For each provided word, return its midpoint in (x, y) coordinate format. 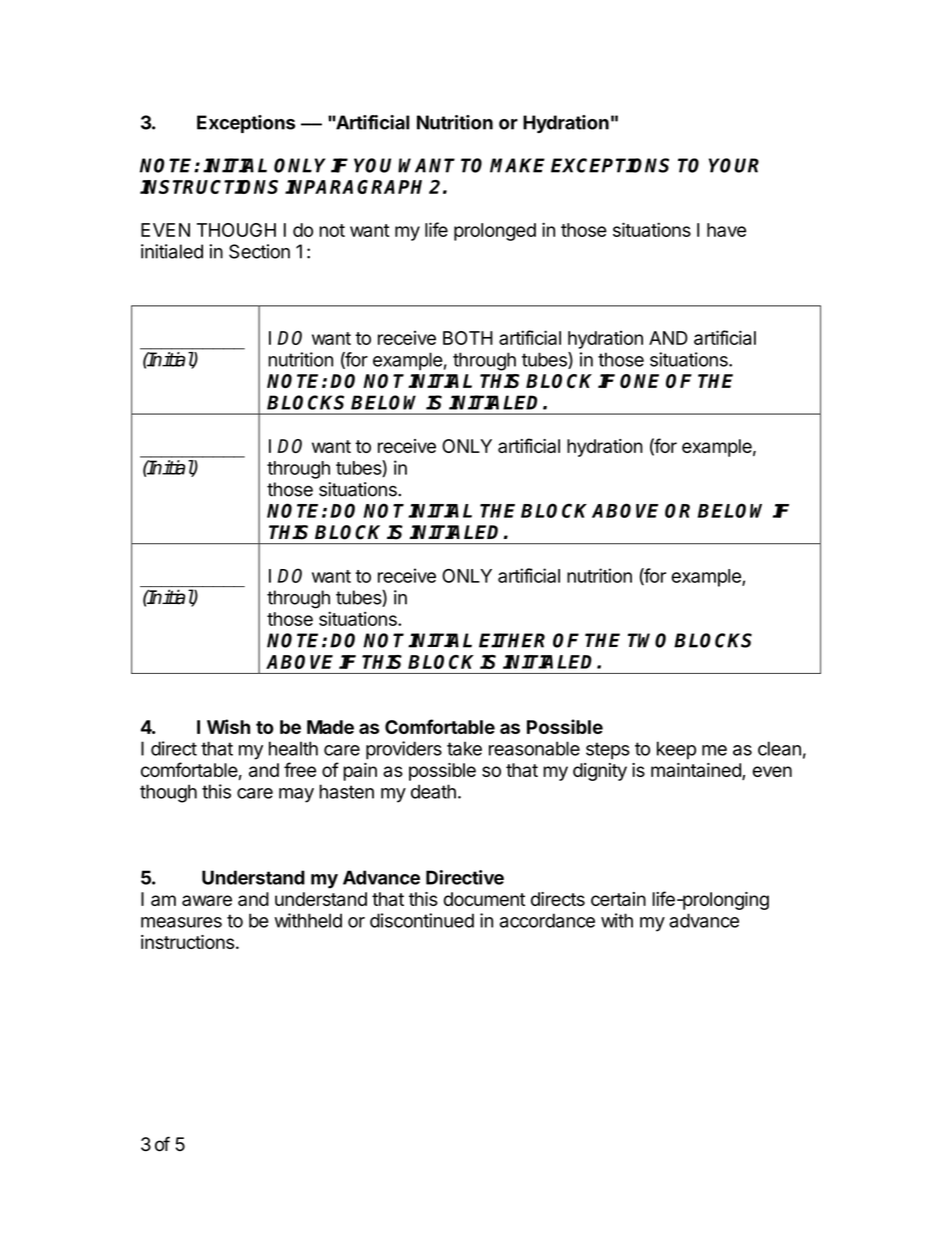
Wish (228, 726)
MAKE (517, 165)
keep (676, 750)
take (464, 748)
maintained (697, 771)
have (726, 230)
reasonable (534, 748)
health (293, 748)
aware (207, 900)
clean (779, 748)
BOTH (468, 338)
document (484, 899)
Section (259, 251)
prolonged (495, 232)
